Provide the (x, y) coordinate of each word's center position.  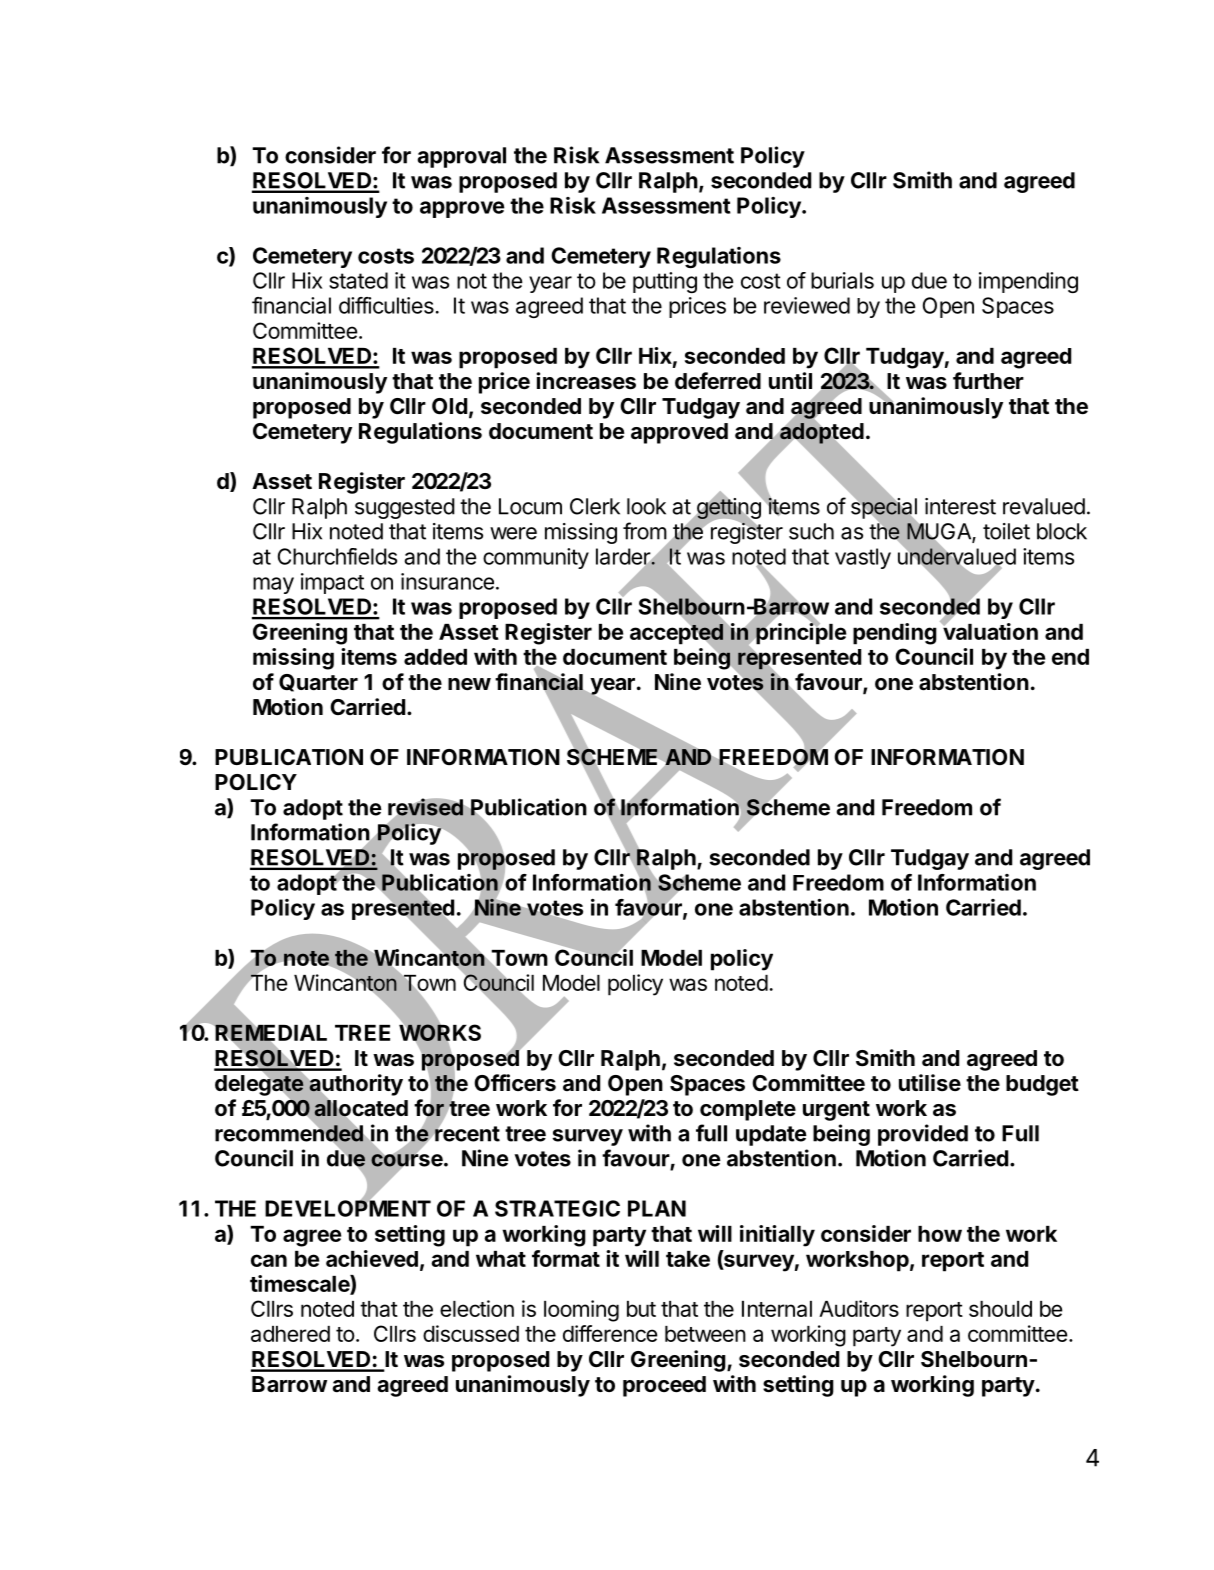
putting (665, 282)
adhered (290, 1334)
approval (462, 157)
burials (842, 280)
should (1000, 1309)
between (705, 1334)
